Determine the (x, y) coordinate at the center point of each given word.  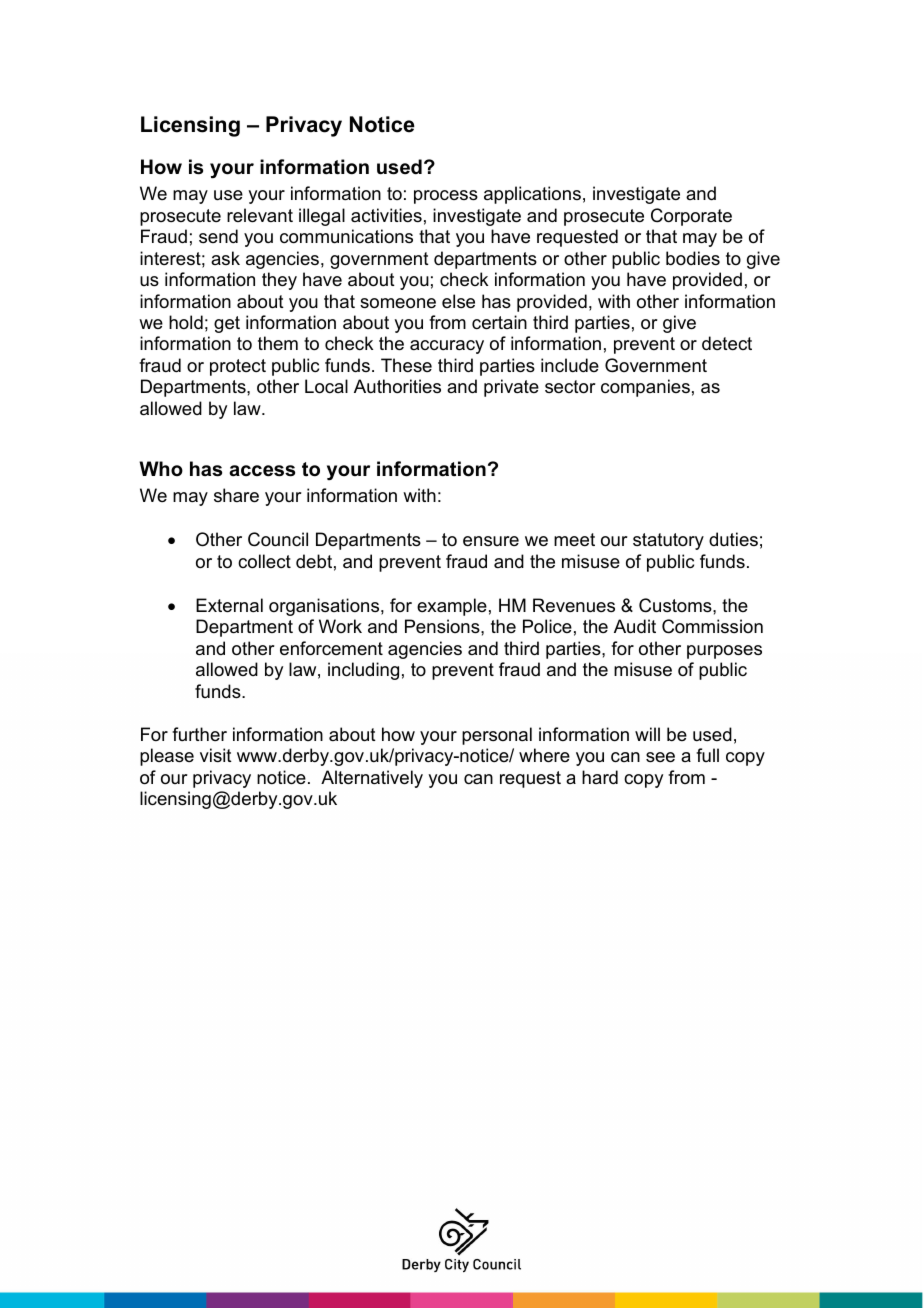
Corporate (691, 217)
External (229, 605)
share (236, 495)
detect (727, 343)
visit (216, 755)
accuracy (447, 347)
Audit (635, 626)
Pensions (443, 626)
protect (238, 367)
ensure (491, 541)
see (660, 757)
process (446, 197)
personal (497, 736)
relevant (260, 215)
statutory (668, 541)
